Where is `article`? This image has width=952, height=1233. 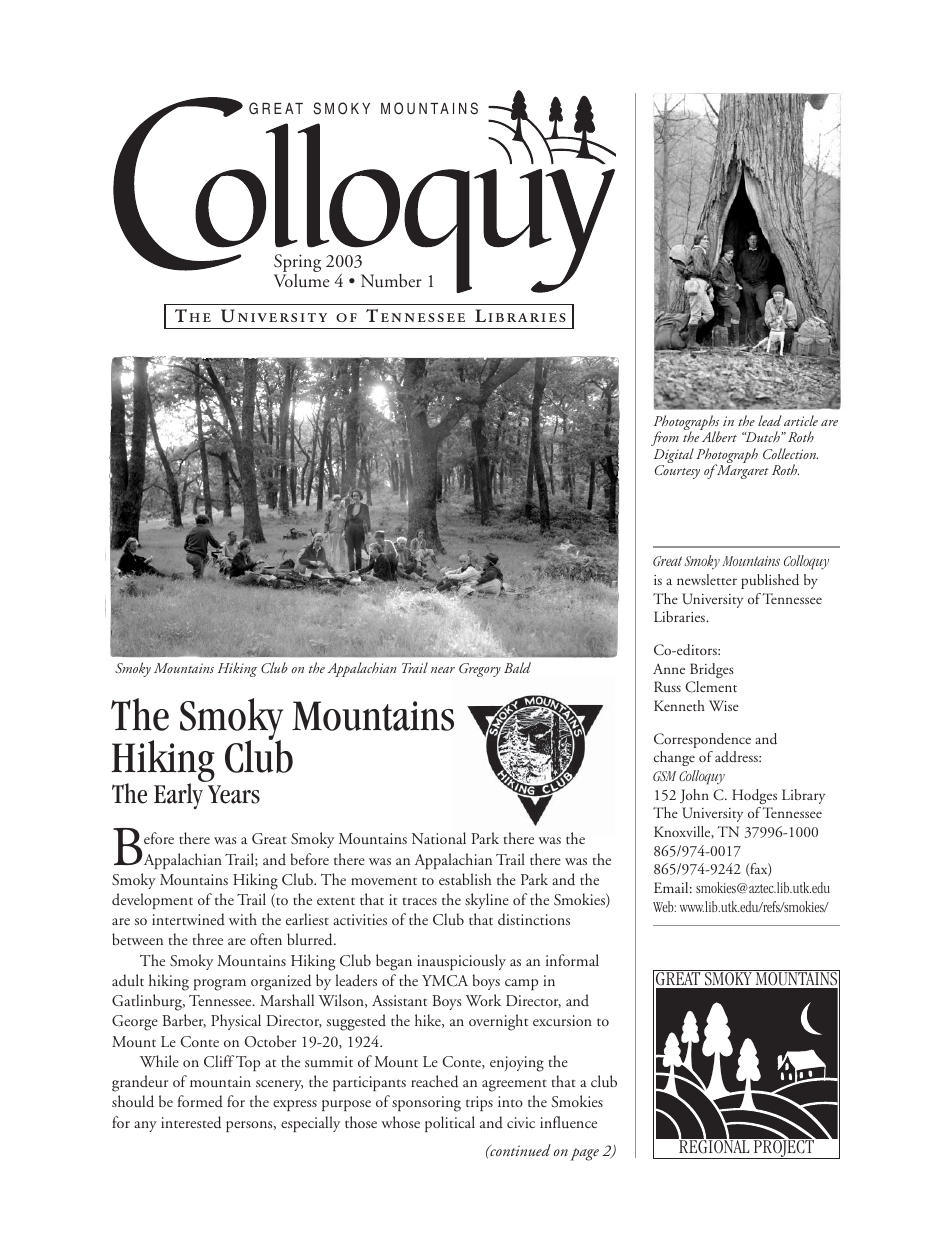
article is located at coordinates (801, 420).
